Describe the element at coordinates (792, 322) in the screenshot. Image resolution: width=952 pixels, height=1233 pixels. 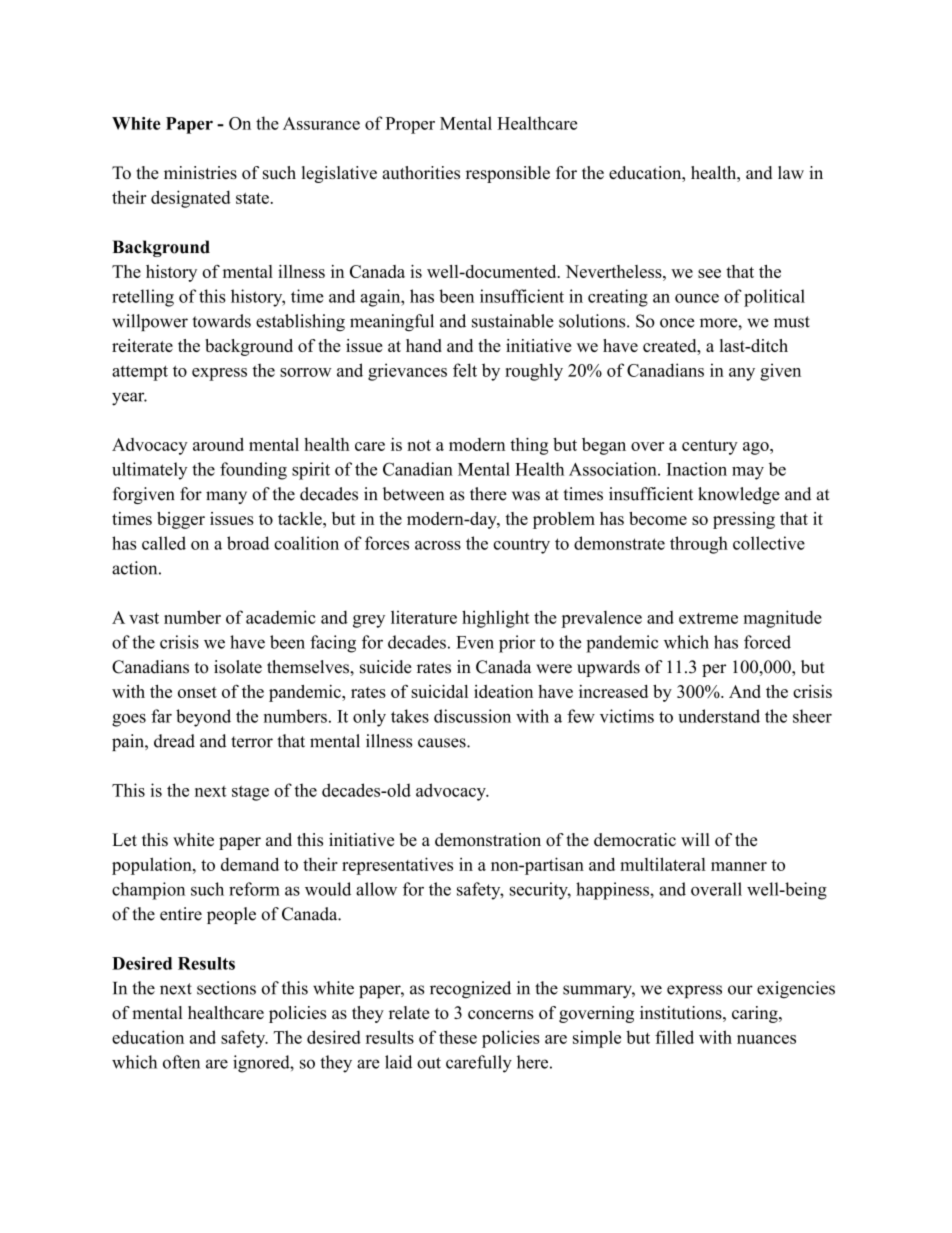
I see `must` at that location.
